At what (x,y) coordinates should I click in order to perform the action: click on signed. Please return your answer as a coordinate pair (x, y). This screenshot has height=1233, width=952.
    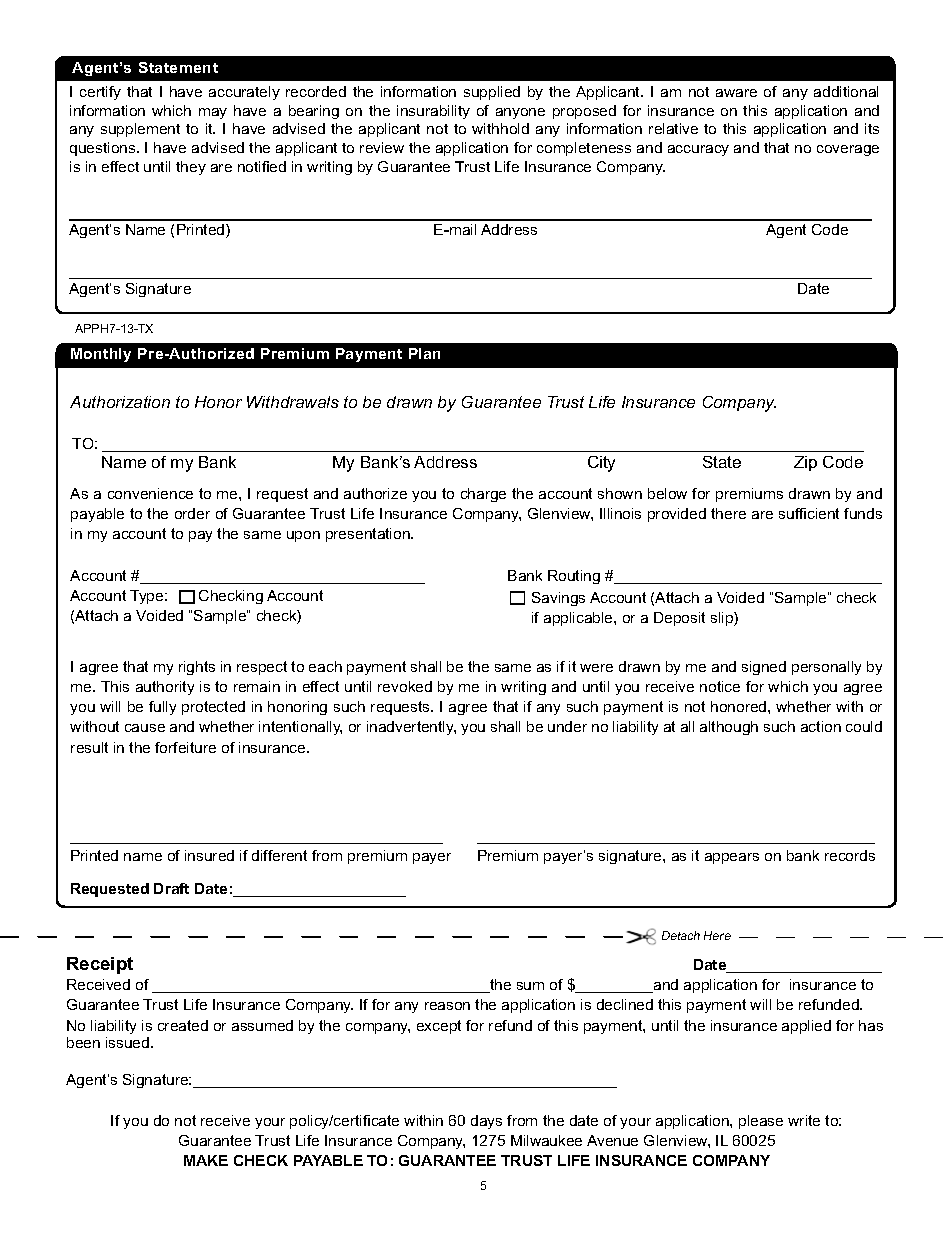
    Looking at the image, I should click on (764, 668).
